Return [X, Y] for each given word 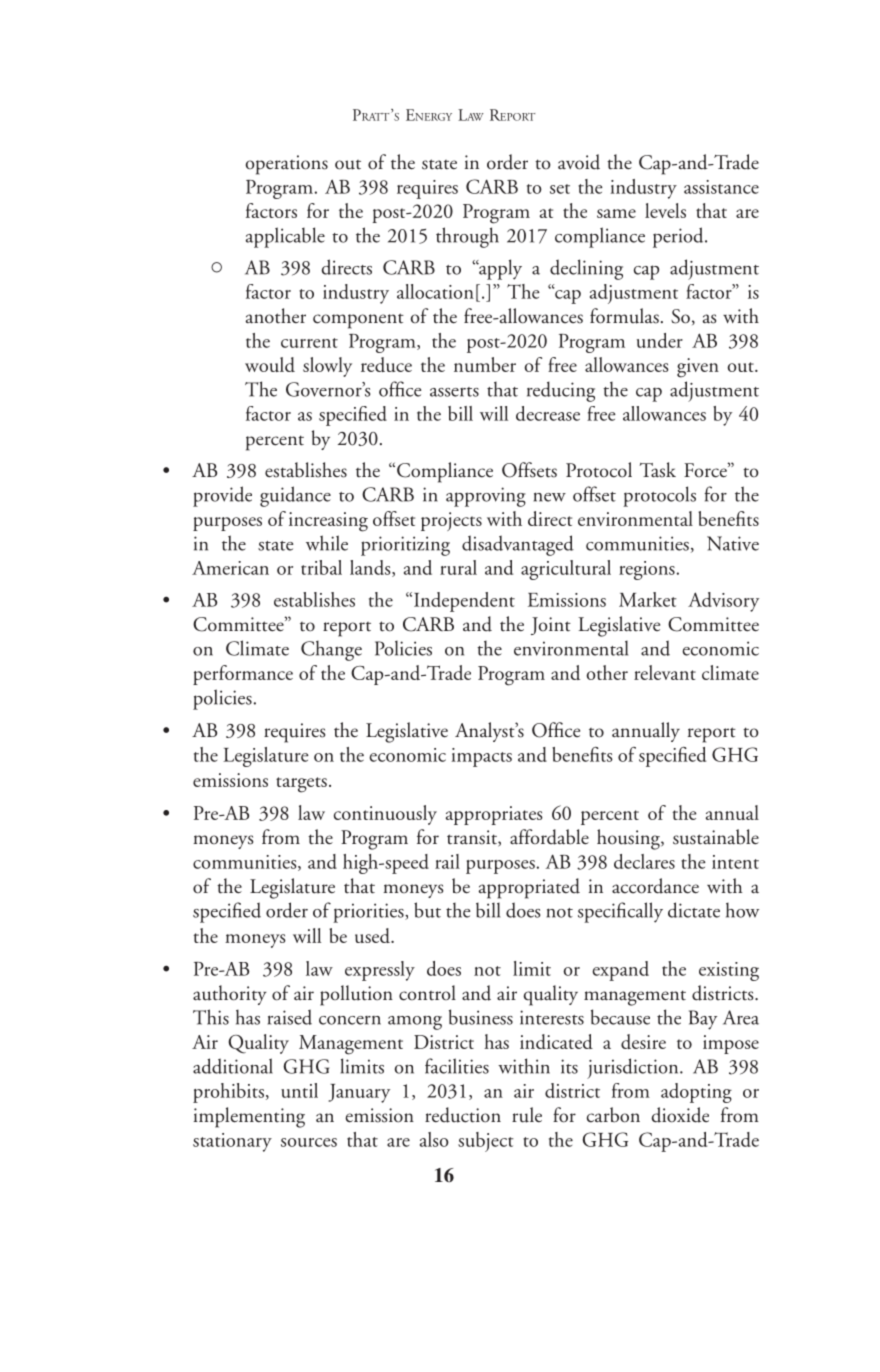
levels [665, 210]
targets [301, 785]
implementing [249, 1117]
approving [486, 497]
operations [287, 165]
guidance [295, 496]
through [467, 237]
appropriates [494, 815]
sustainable [716, 837]
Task [657, 470]
